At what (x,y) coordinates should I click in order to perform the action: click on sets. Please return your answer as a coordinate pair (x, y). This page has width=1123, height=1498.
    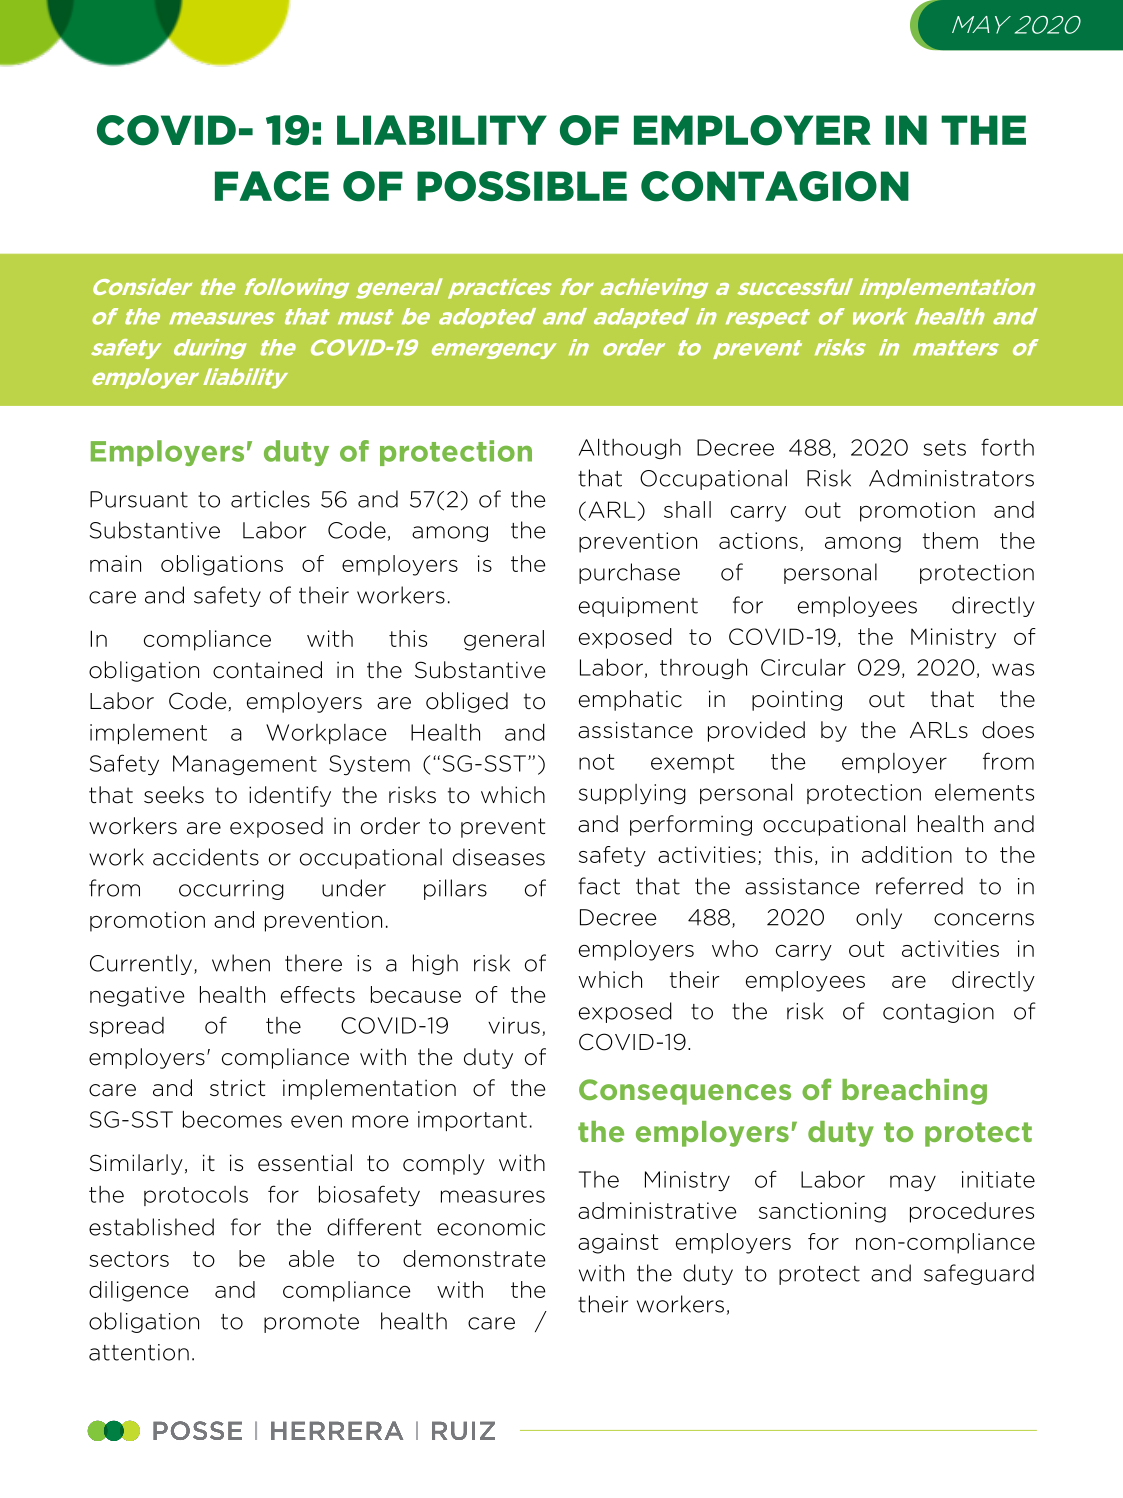
    Looking at the image, I should click on (944, 448).
